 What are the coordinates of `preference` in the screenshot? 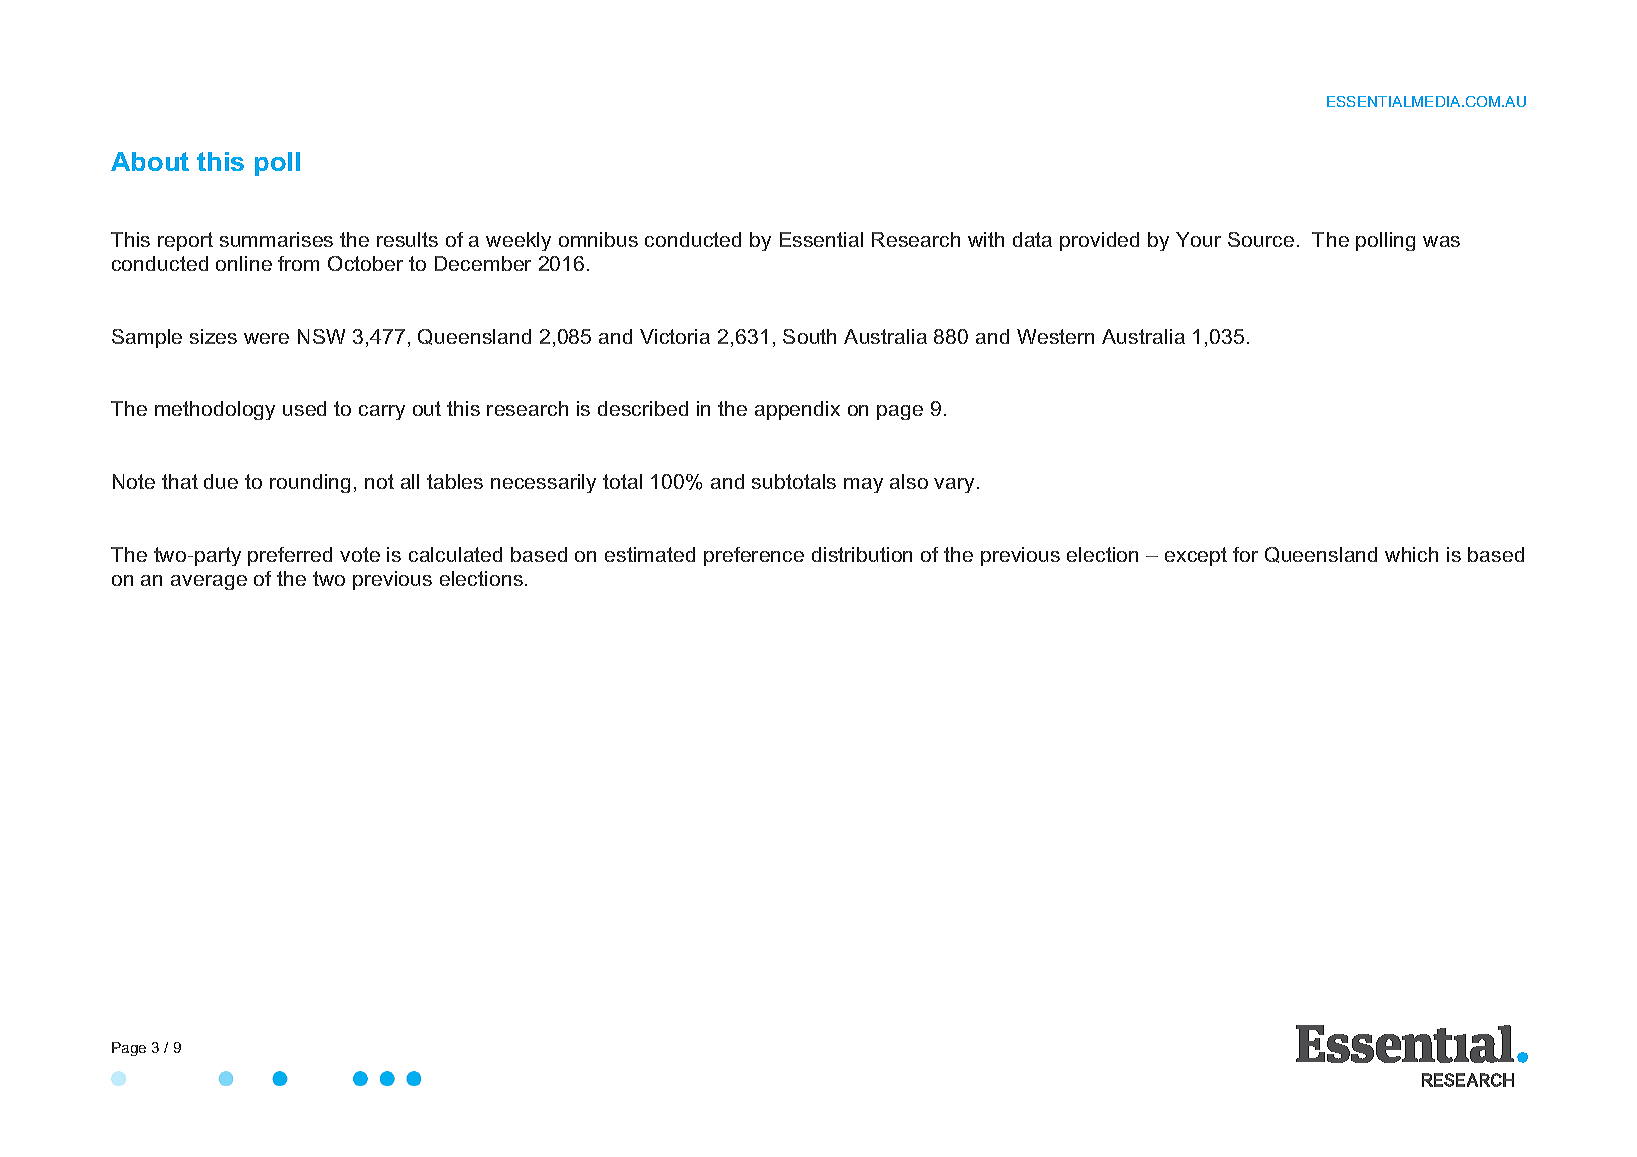 It's located at (754, 556).
